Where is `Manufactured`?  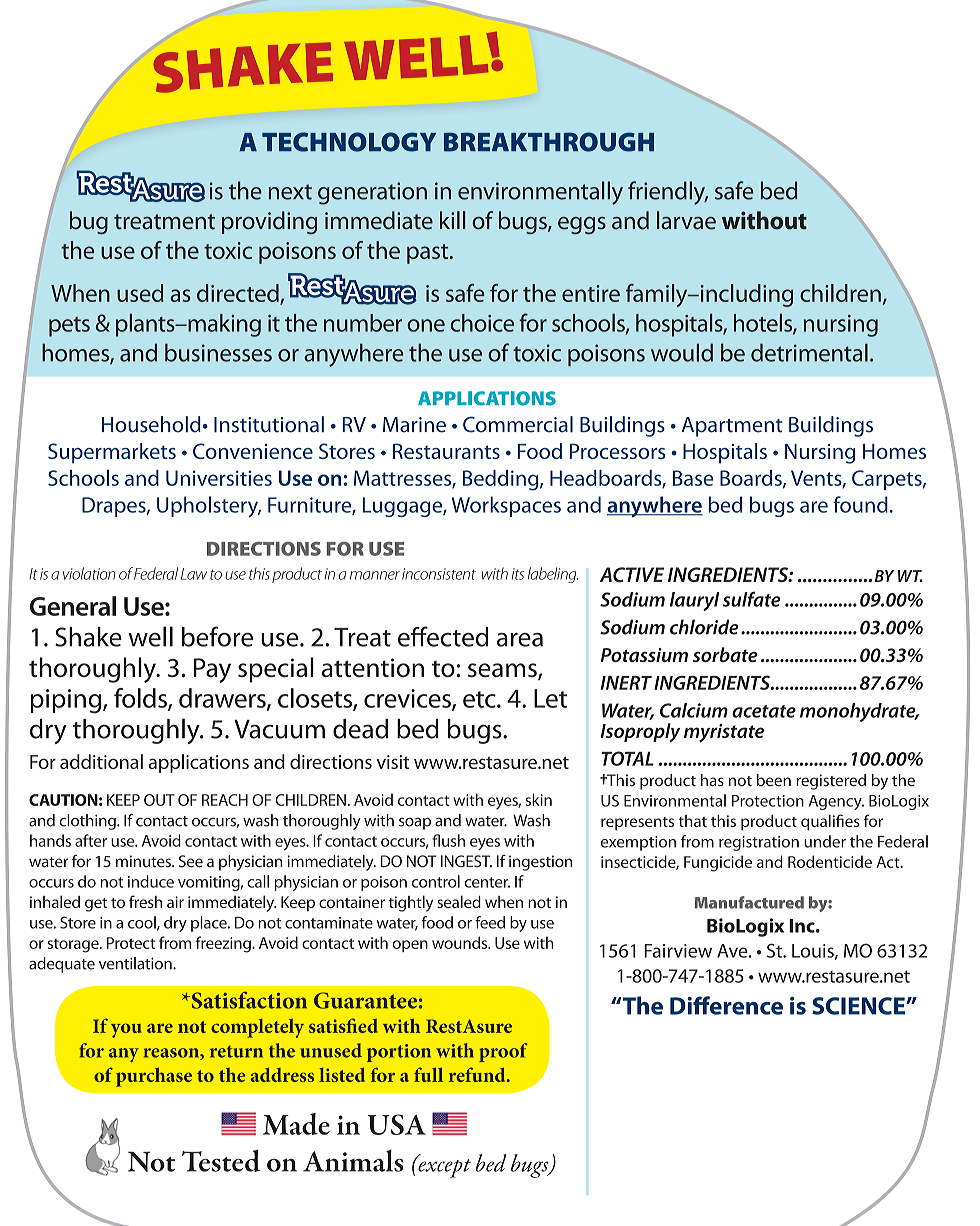 Manufactured is located at coordinates (749, 902).
